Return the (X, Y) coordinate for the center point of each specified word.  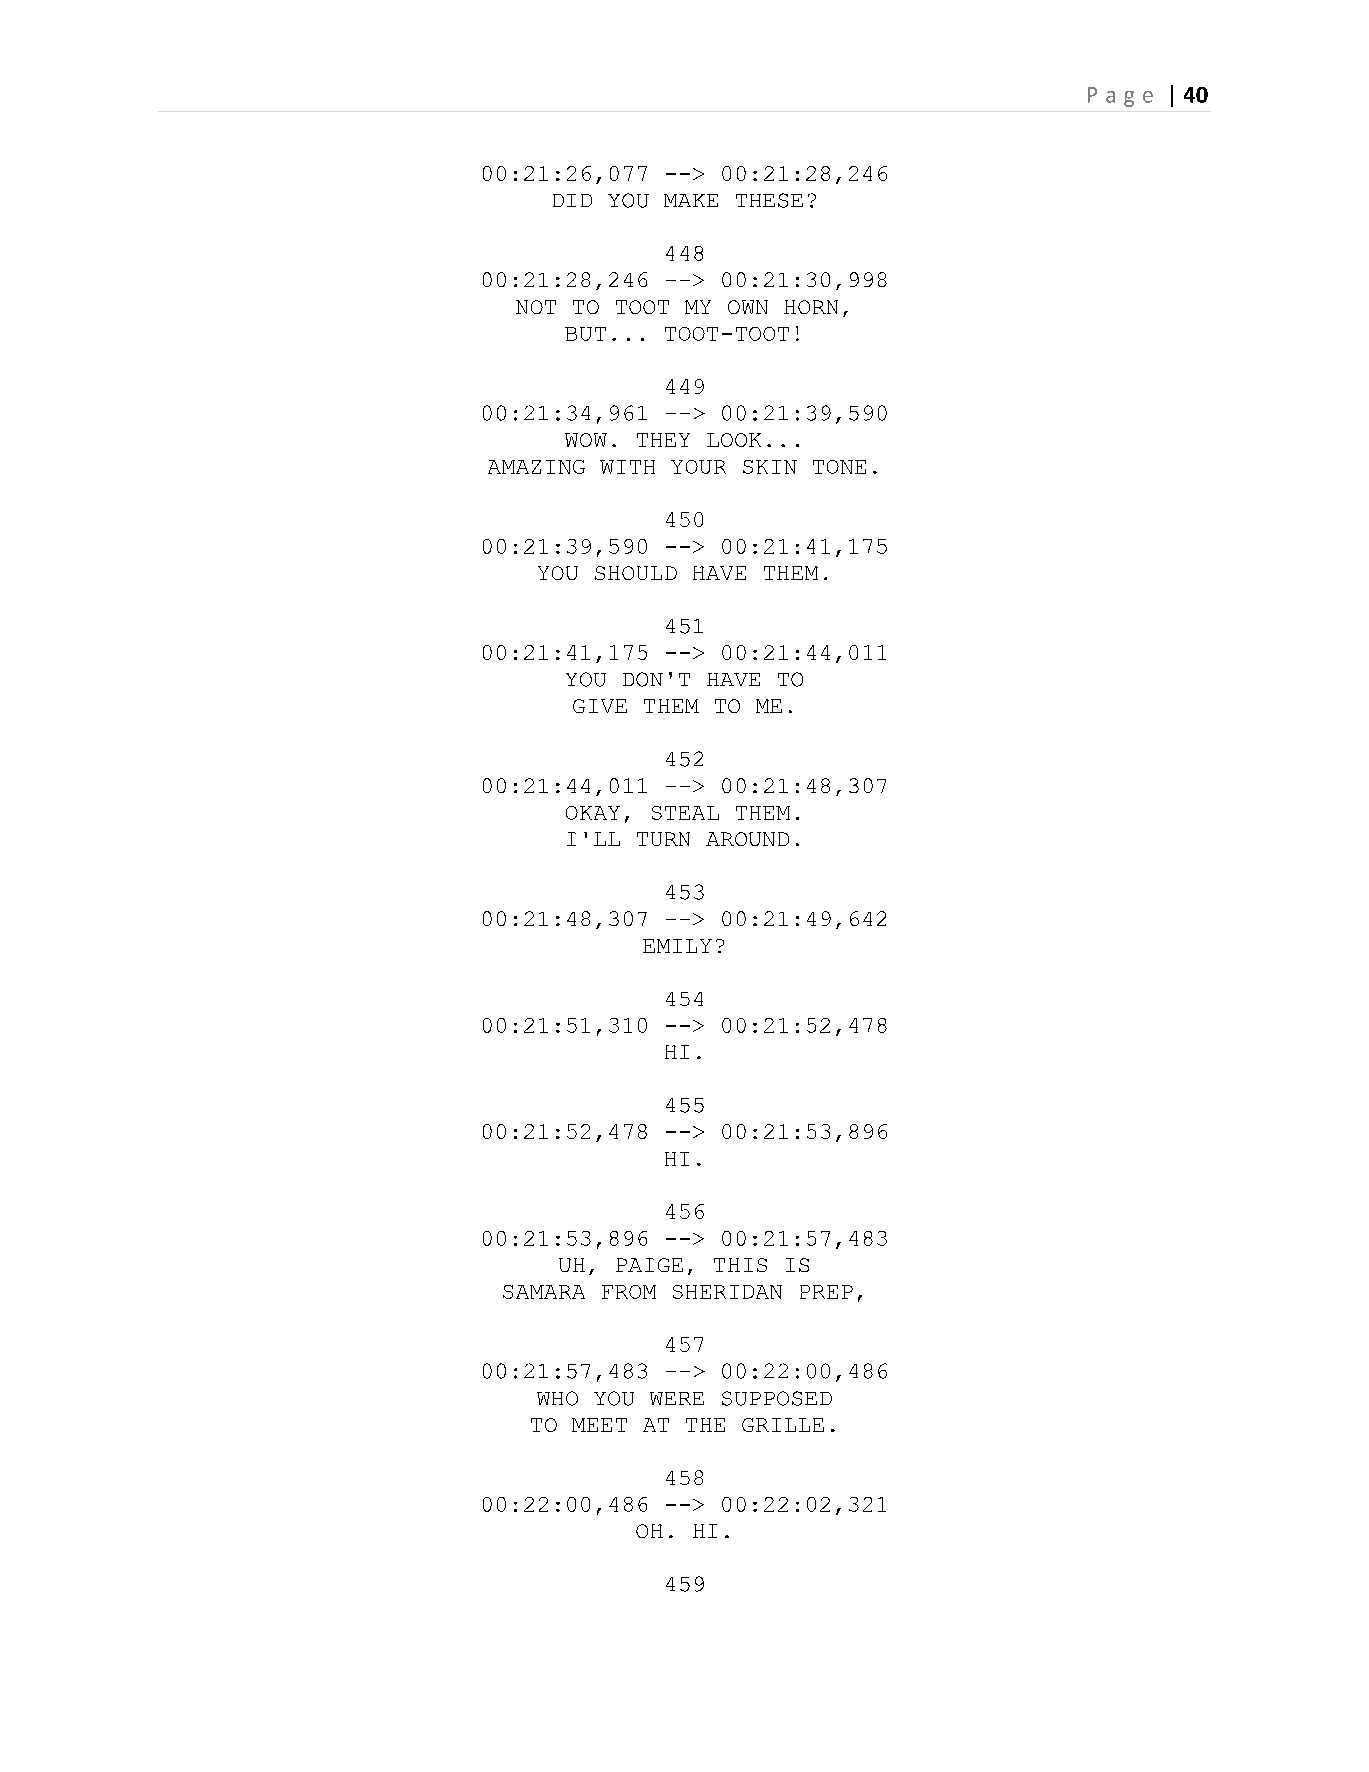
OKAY (593, 813)
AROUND (747, 839)
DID (572, 200)
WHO (557, 1398)
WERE (677, 1398)
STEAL (685, 813)
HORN (811, 307)
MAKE (691, 200)
